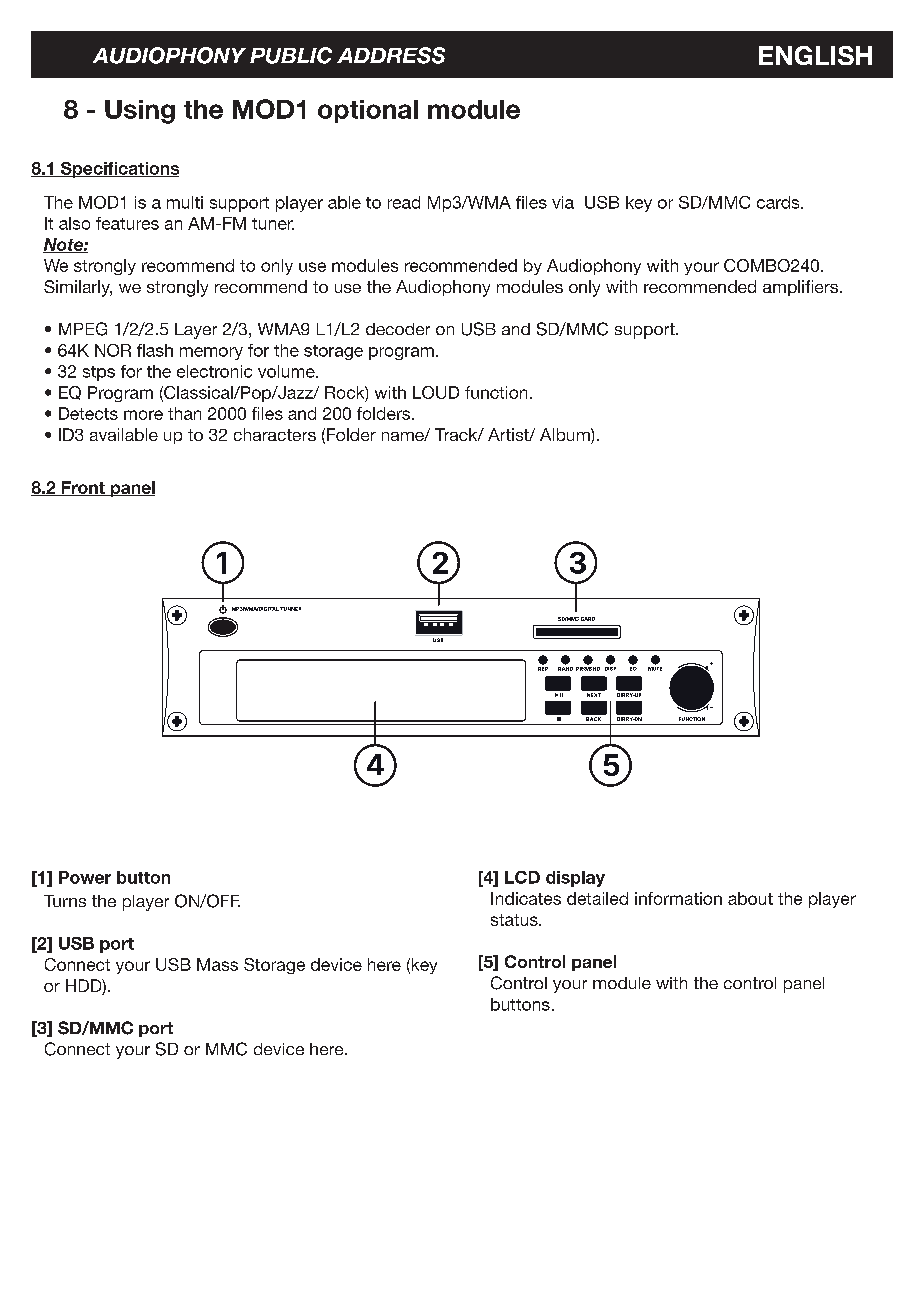  I want to click on ENGLISH, so click(815, 55).
